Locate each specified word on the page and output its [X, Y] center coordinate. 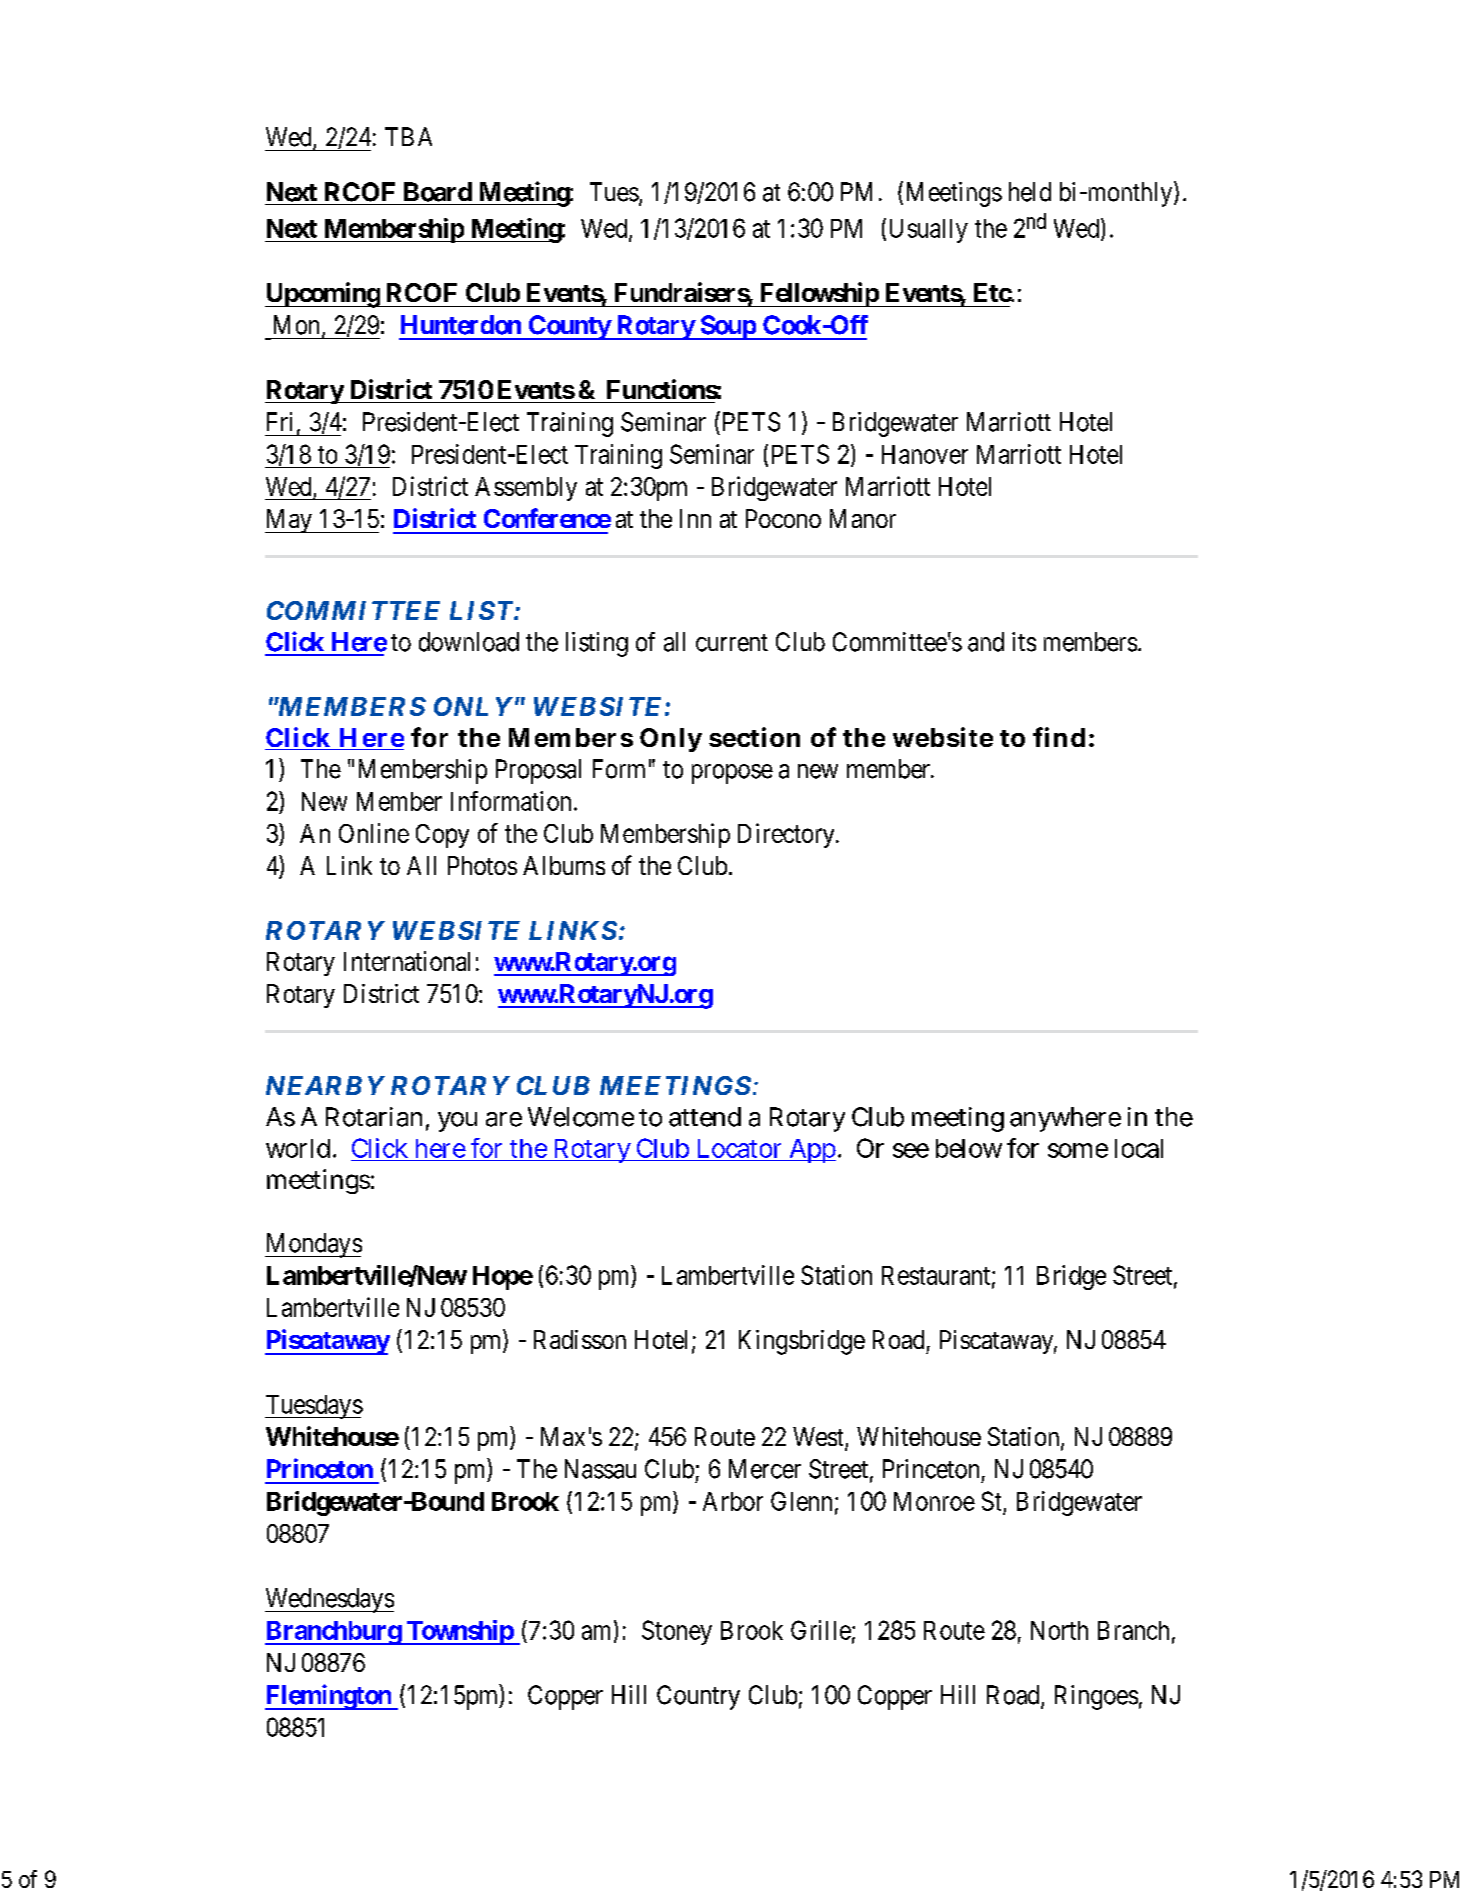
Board [438, 192]
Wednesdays [329, 1600]
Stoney [677, 1632]
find [1059, 737]
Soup [727, 327]
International [407, 961]
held [1030, 192]
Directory [787, 835]
